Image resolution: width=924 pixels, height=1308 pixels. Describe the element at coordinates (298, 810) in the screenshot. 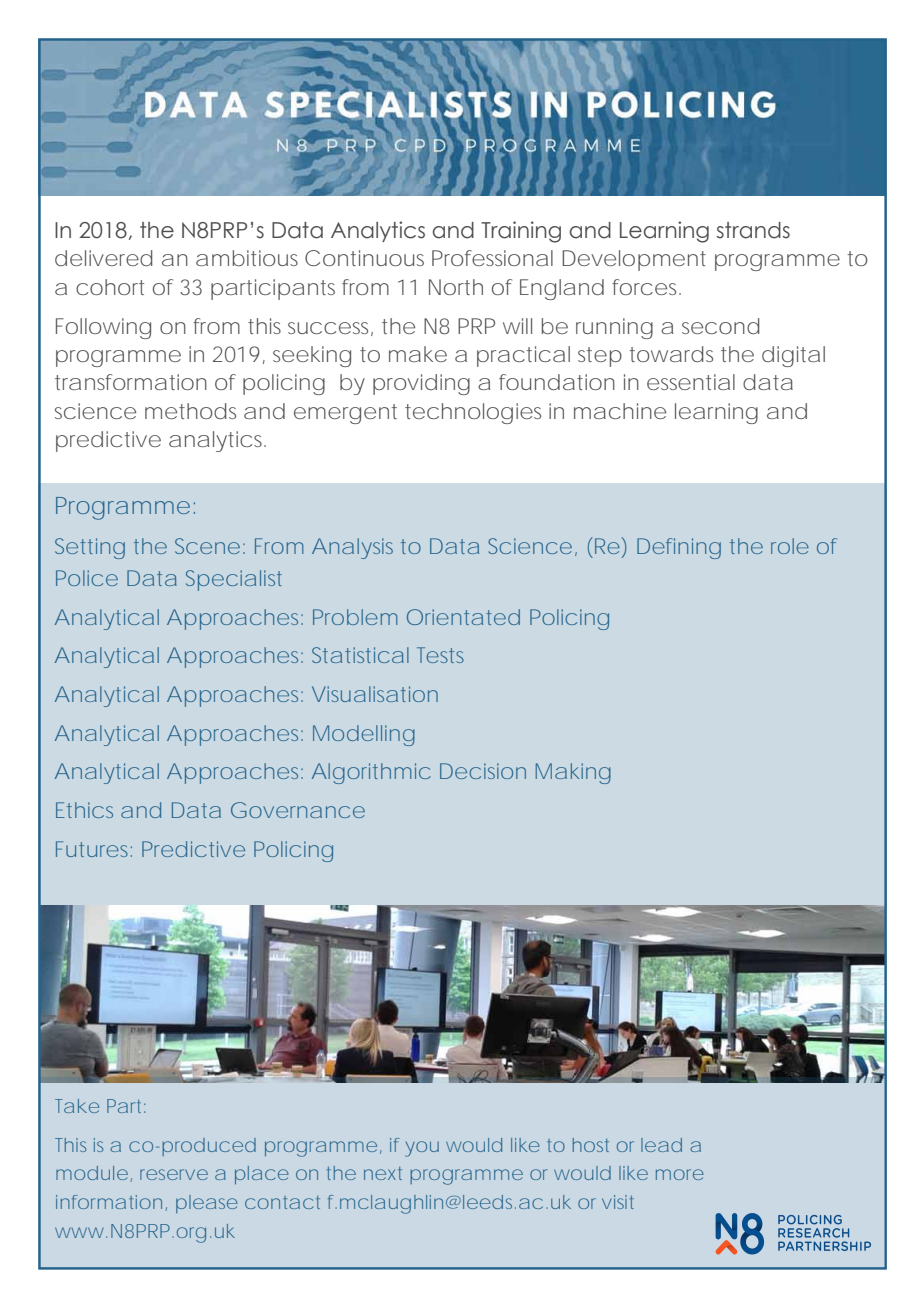

I see `Governance` at that location.
